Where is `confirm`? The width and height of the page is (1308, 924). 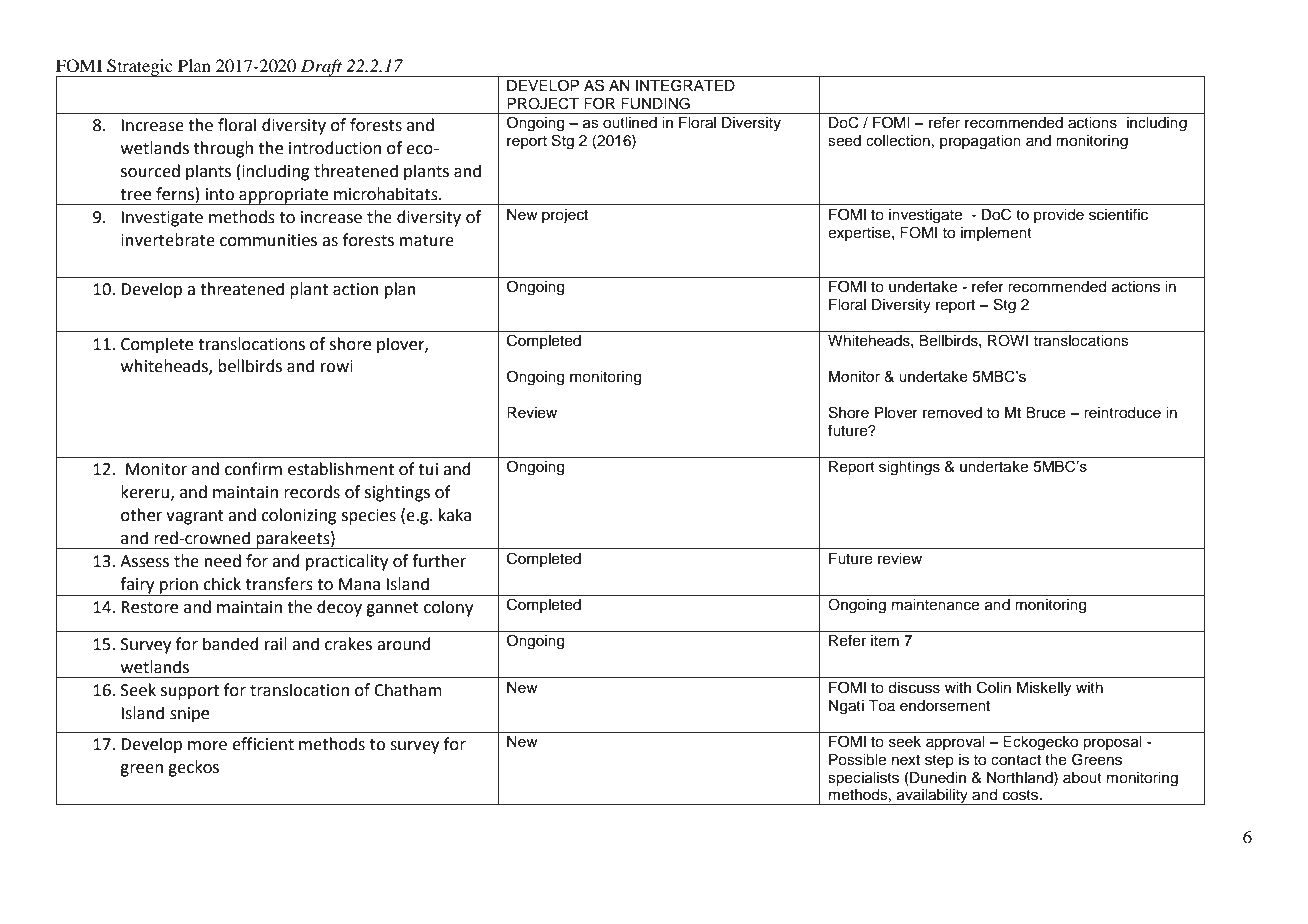
confirm is located at coordinates (253, 469).
